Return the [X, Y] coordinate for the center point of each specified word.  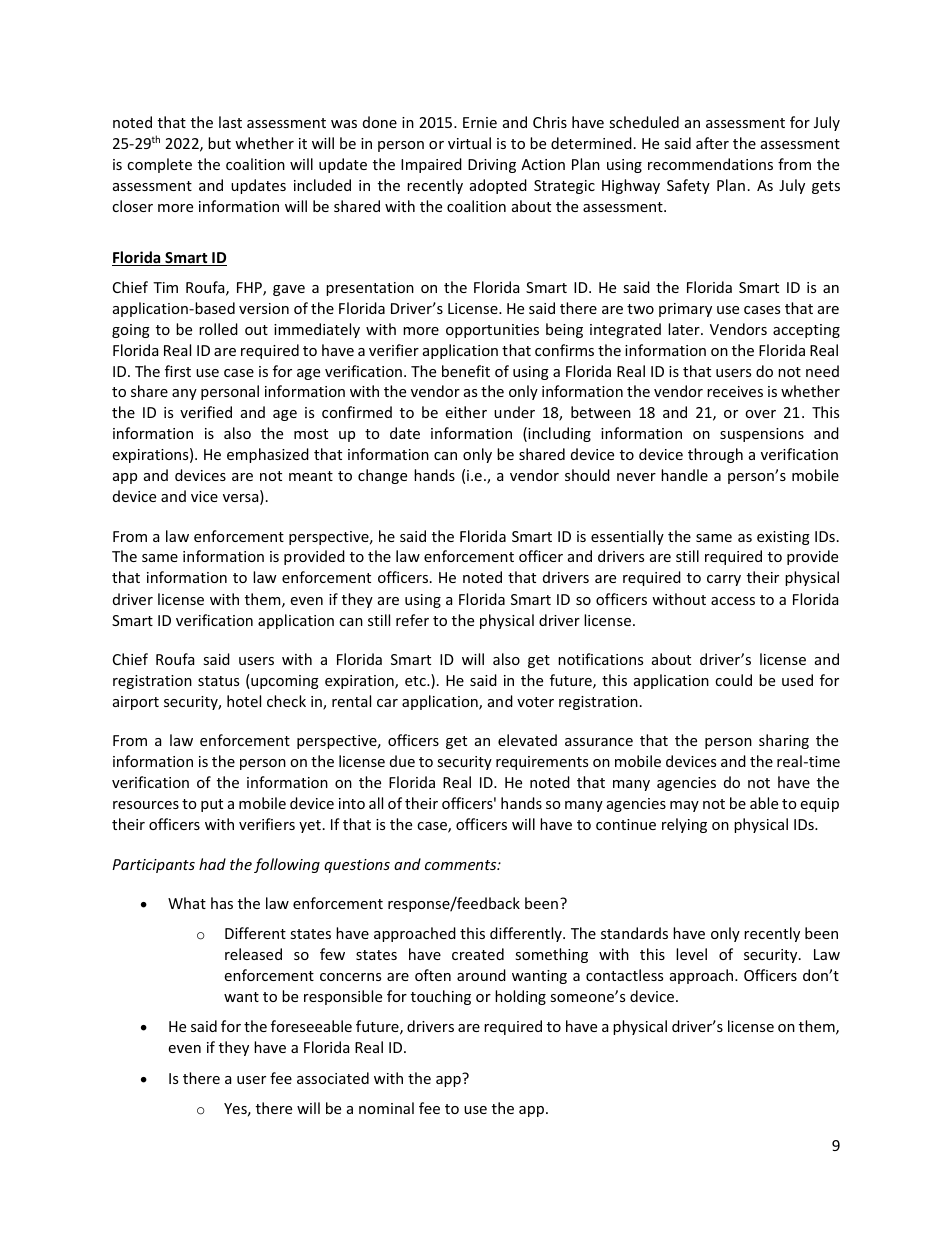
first [178, 371]
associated [333, 1078]
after [712, 143]
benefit [466, 371]
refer [412, 620]
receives [735, 391]
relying [684, 825]
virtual [469, 143]
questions [357, 866]
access [733, 601]
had [212, 864]
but [219, 143]
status [218, 681]
